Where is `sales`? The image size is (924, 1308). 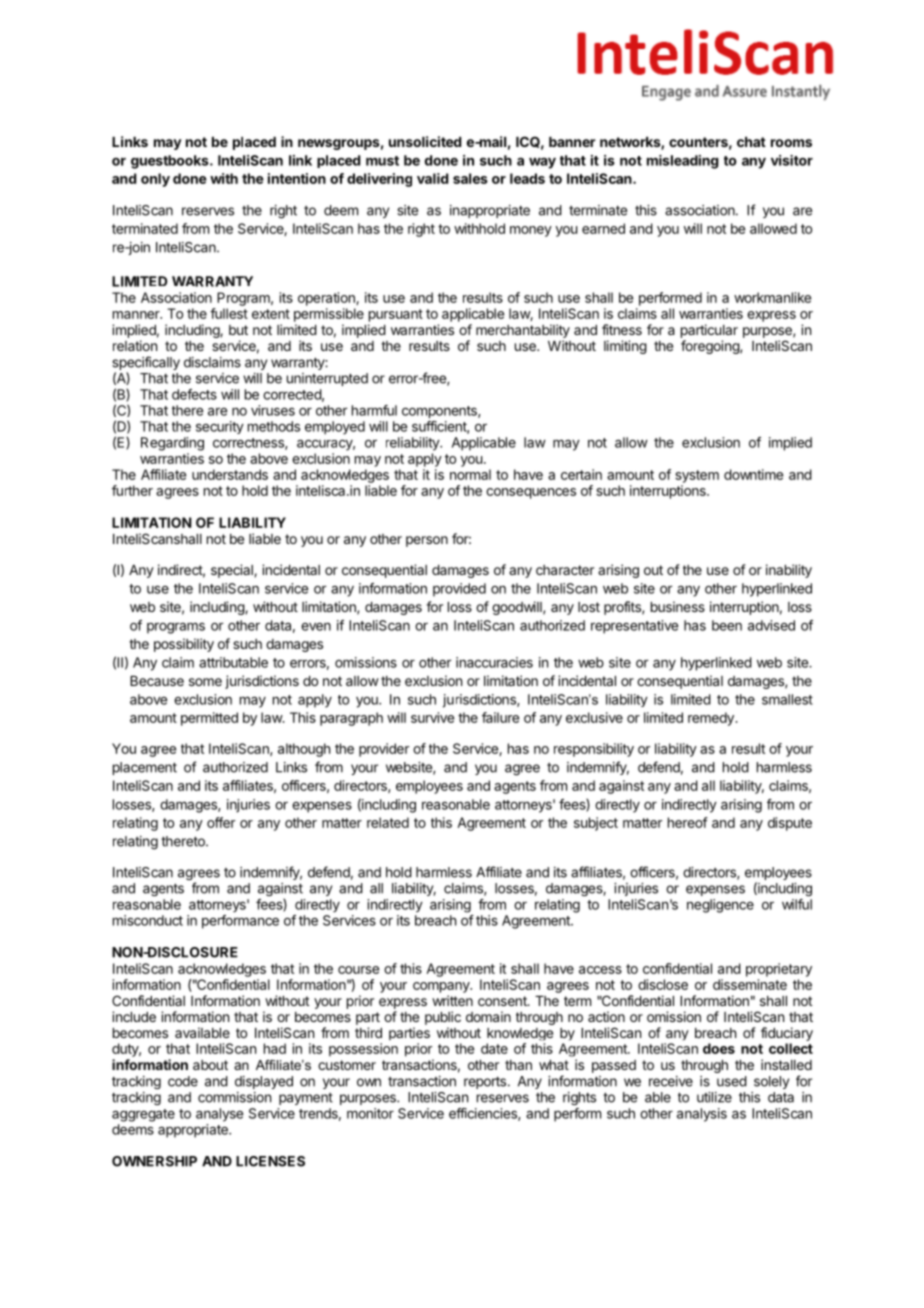
sales is located at coordinates (470, 178).
